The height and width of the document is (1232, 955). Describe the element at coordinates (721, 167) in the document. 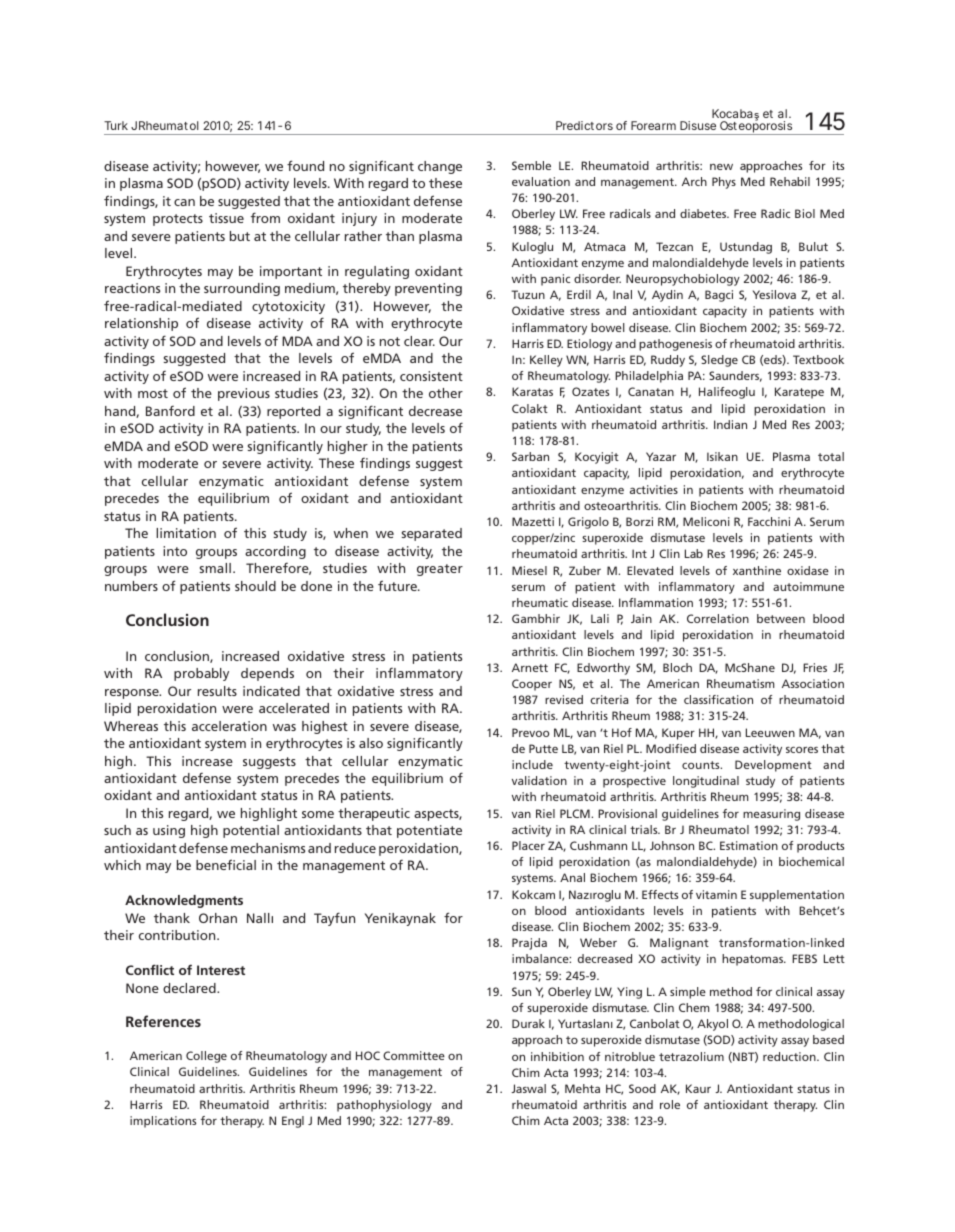

I see `new` at that location.
